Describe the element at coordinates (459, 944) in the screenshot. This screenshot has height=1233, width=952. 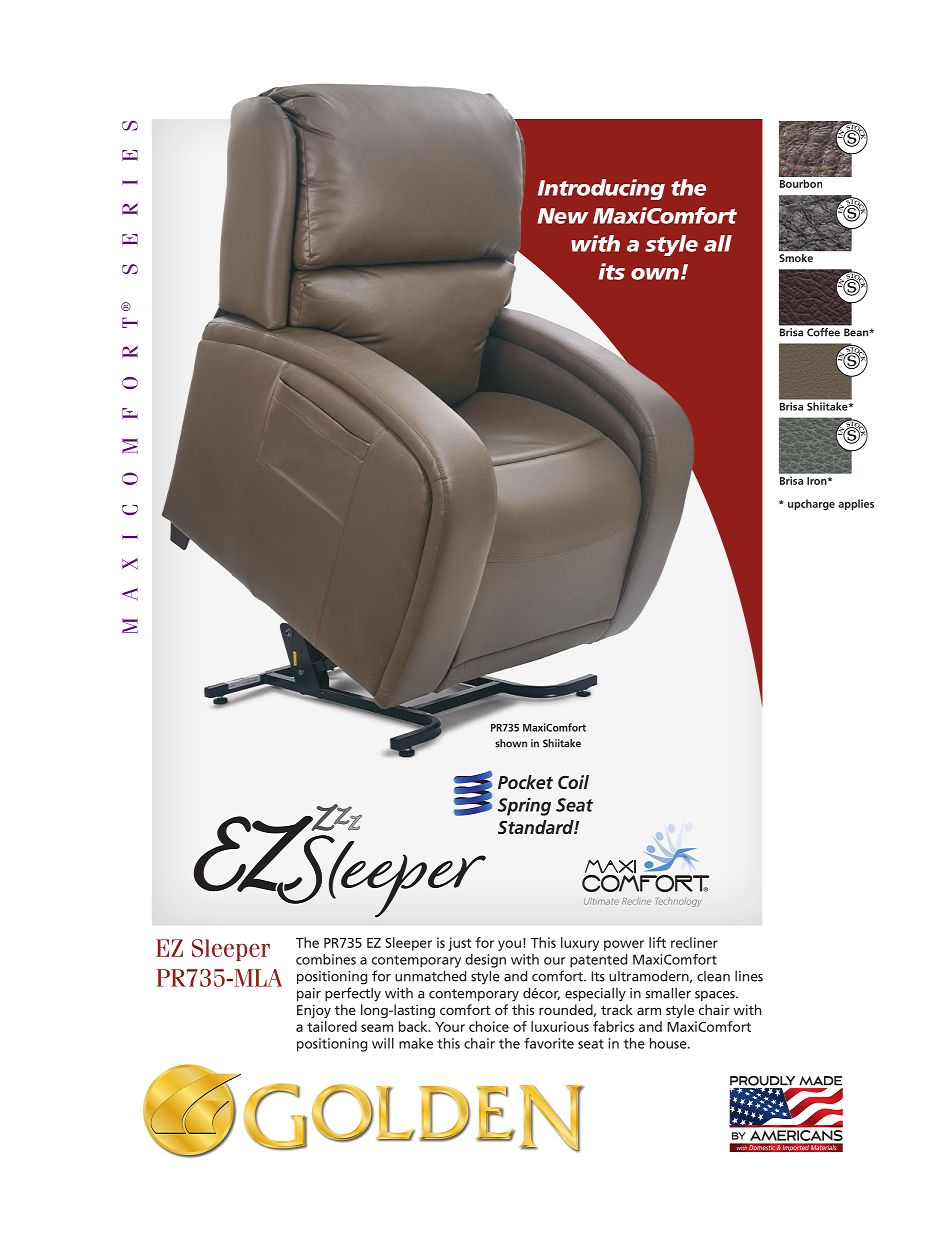
I see `just` at that location.
